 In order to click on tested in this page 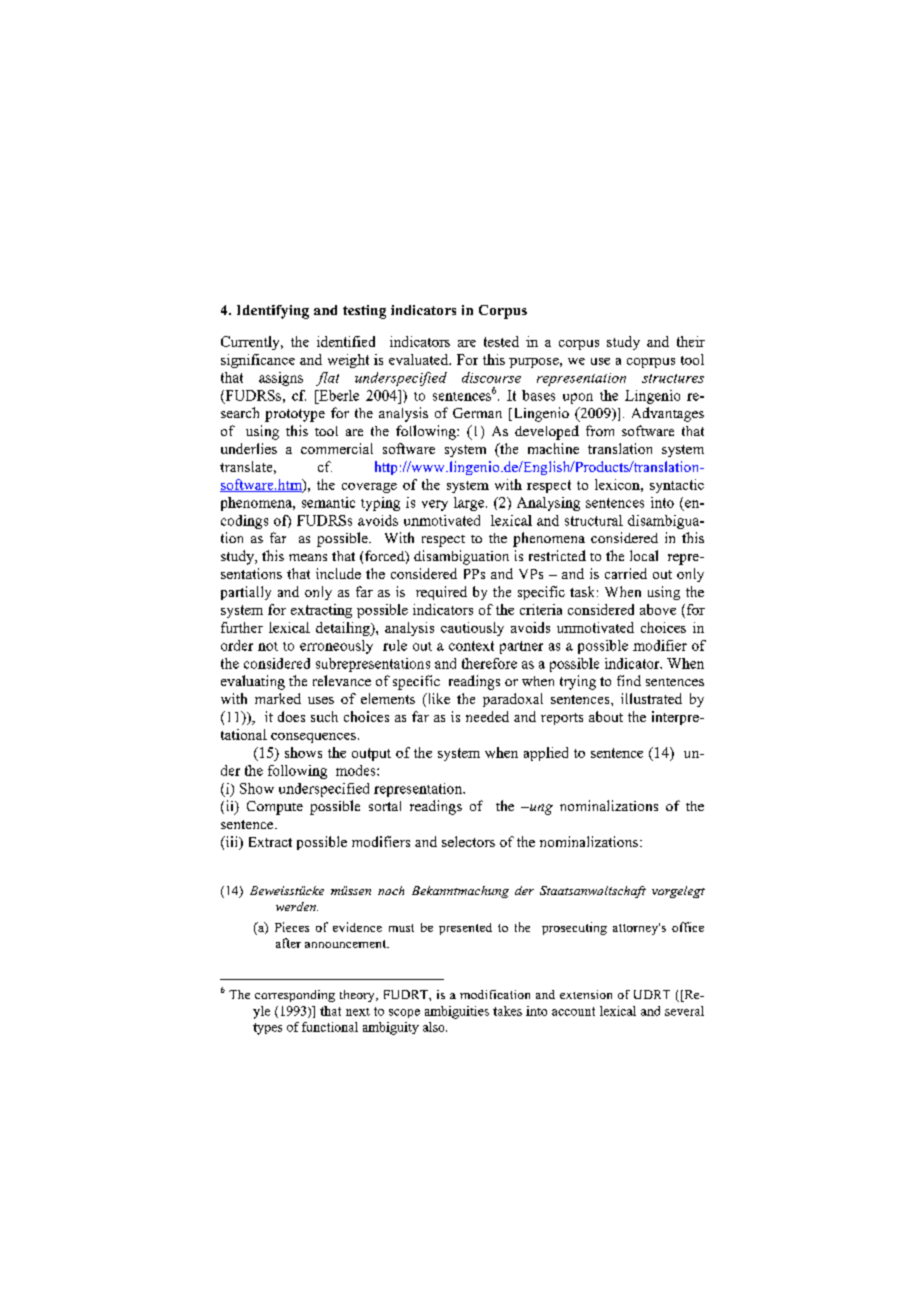, I will do `click(501, 341)`.
